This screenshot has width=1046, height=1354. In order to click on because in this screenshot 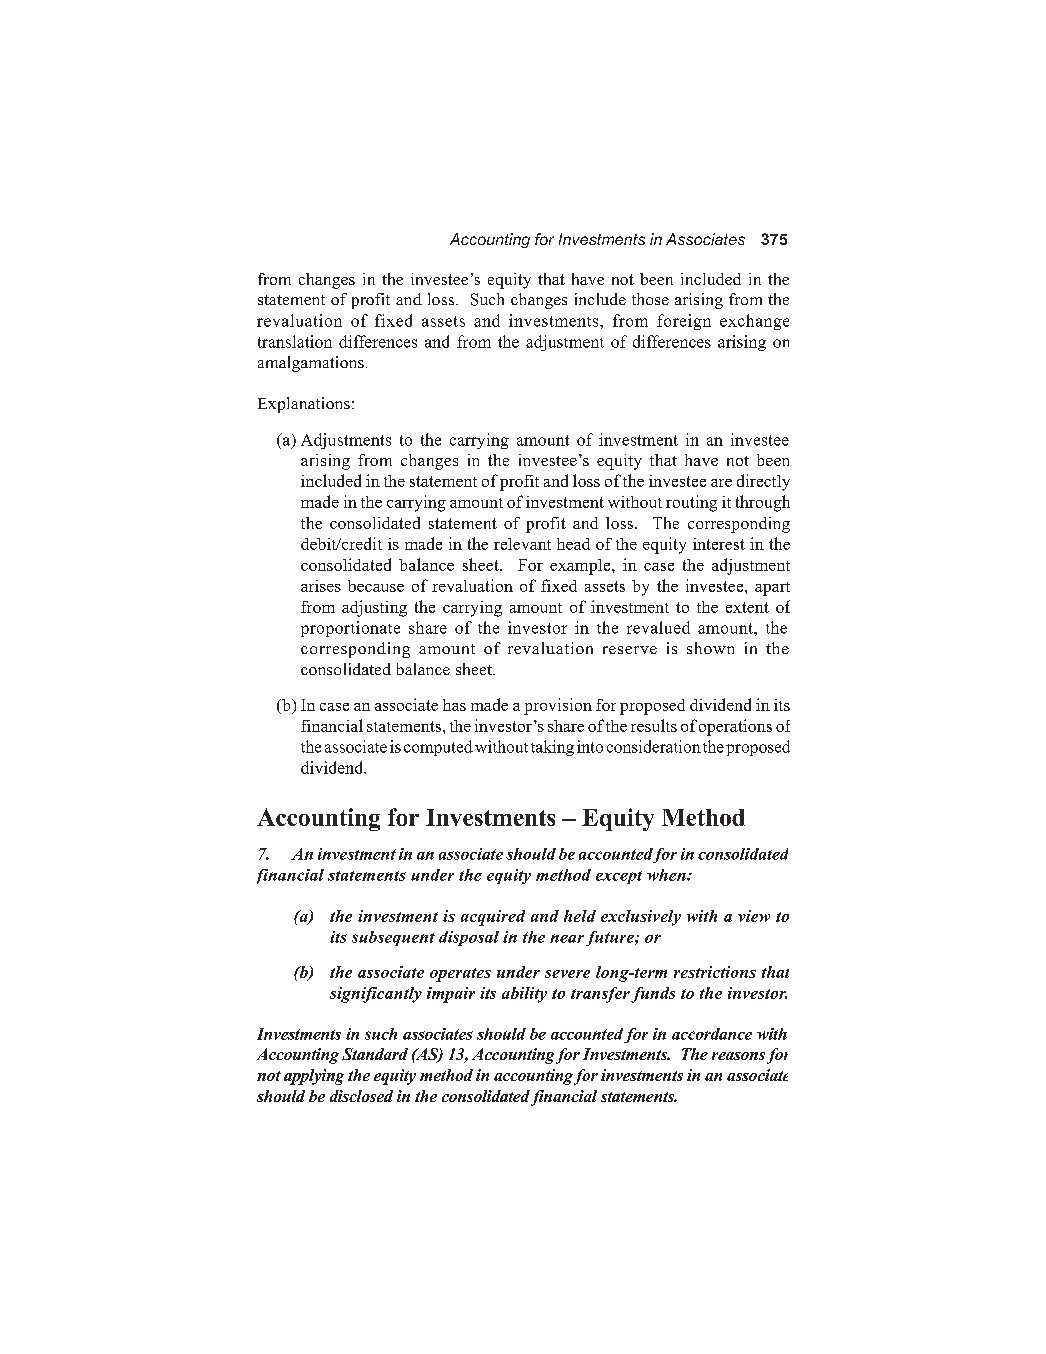, I will do `click(376, 586)`.
